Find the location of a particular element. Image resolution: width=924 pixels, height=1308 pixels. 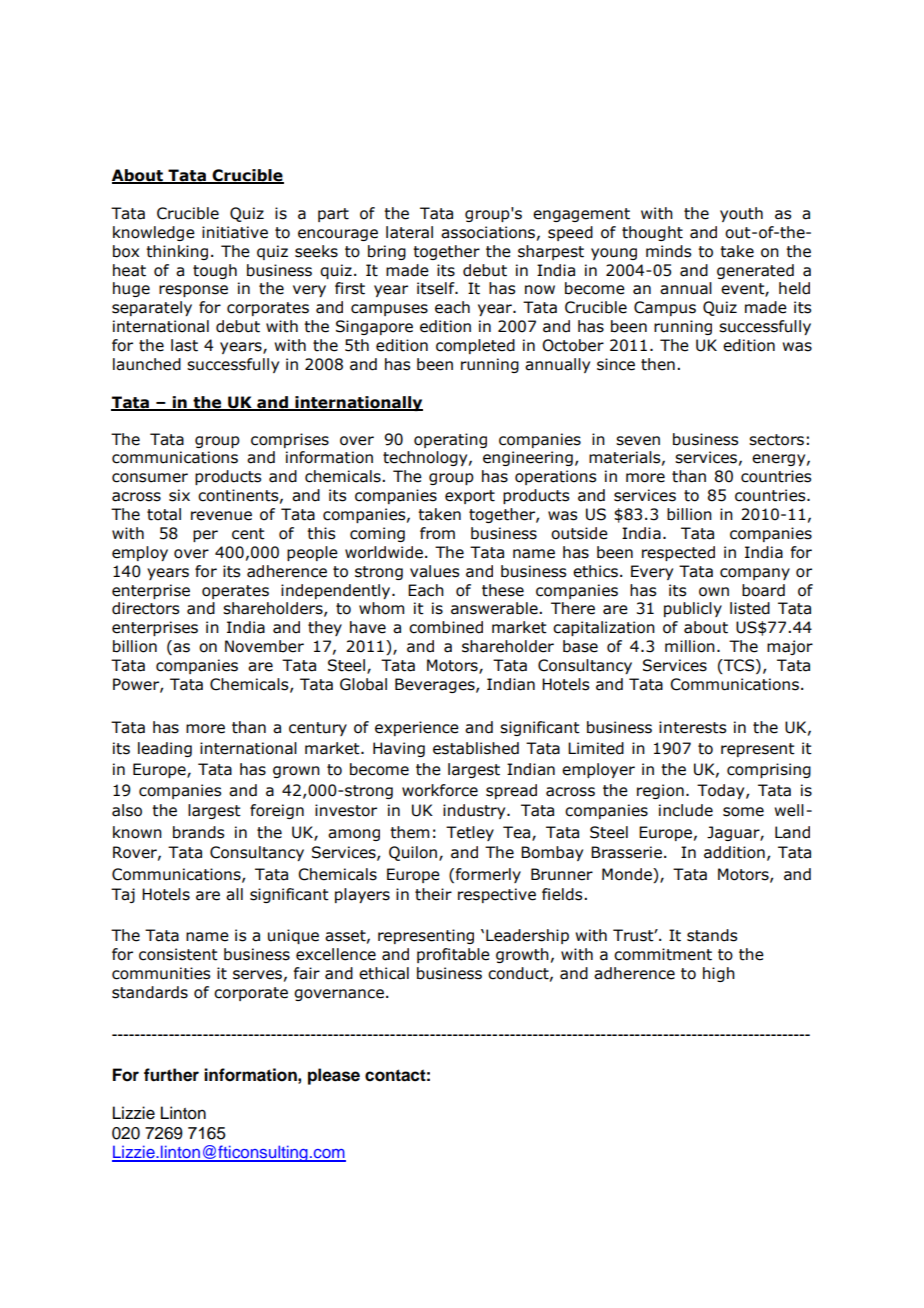

respected is located at coordinates (678, 553).
